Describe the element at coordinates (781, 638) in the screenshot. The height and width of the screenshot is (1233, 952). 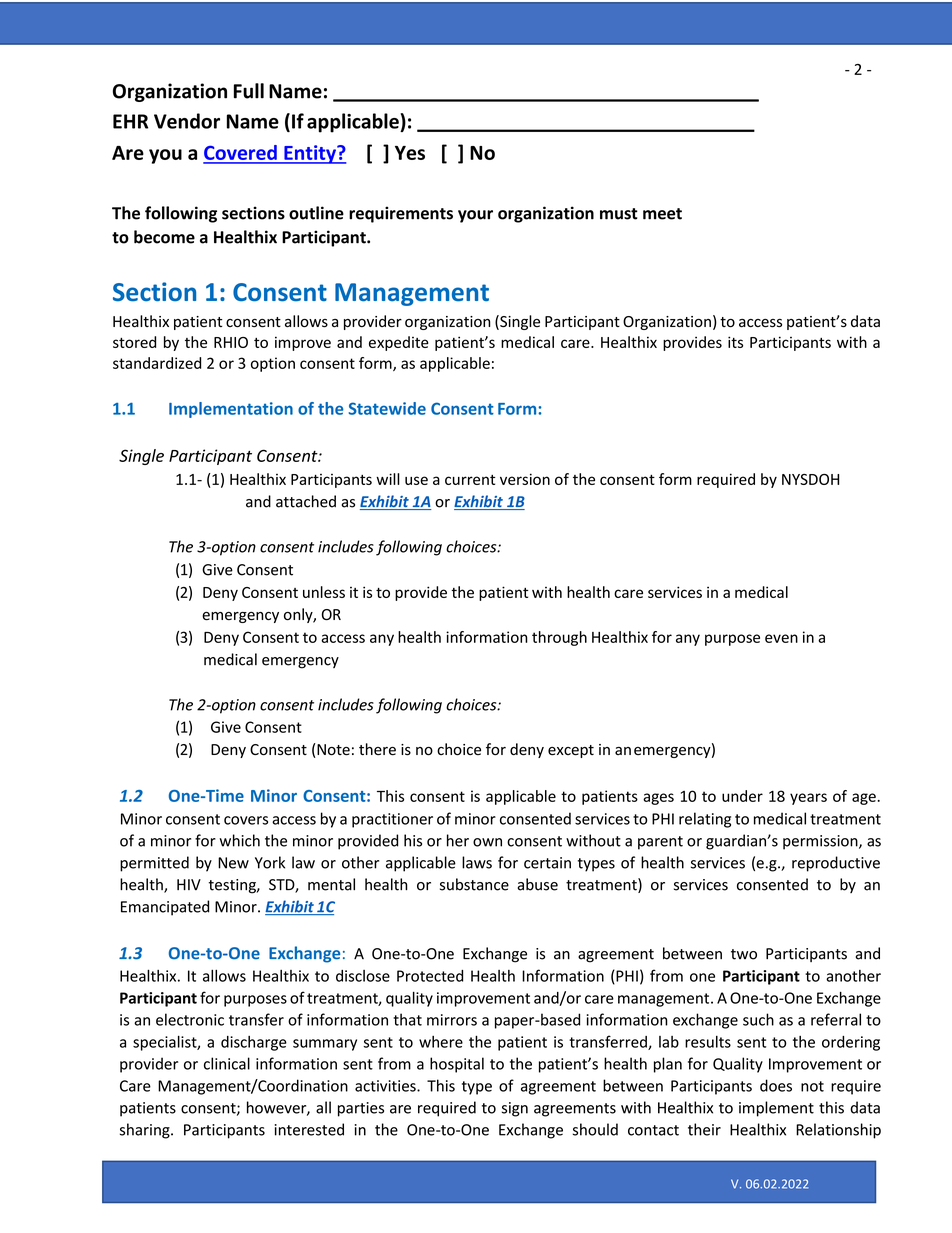
I see `even` at that location.
